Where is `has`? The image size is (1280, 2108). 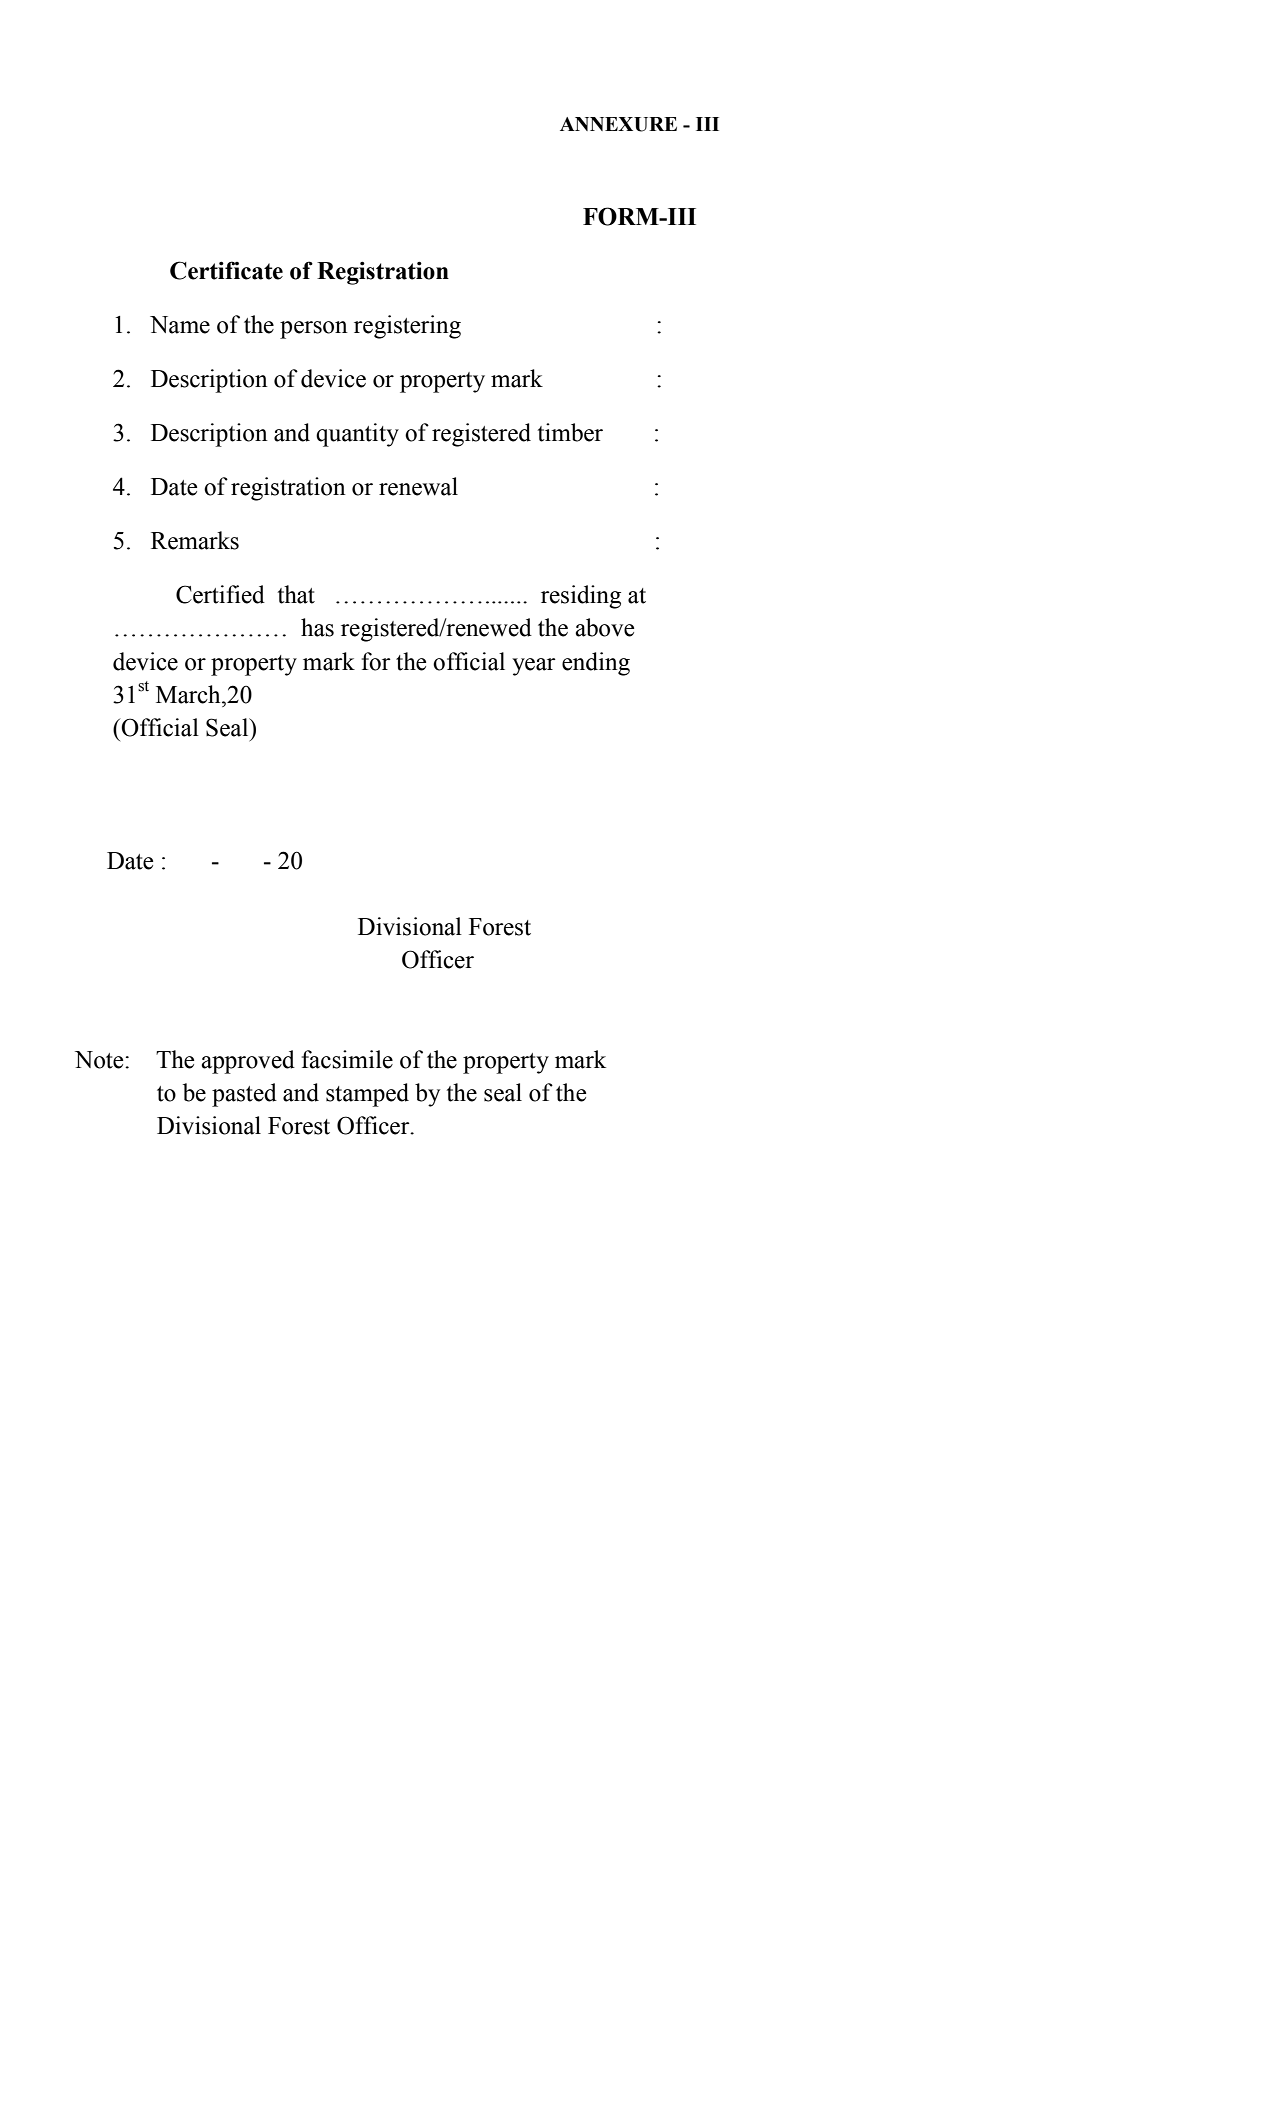
has is located at coordinates (317, 627).
